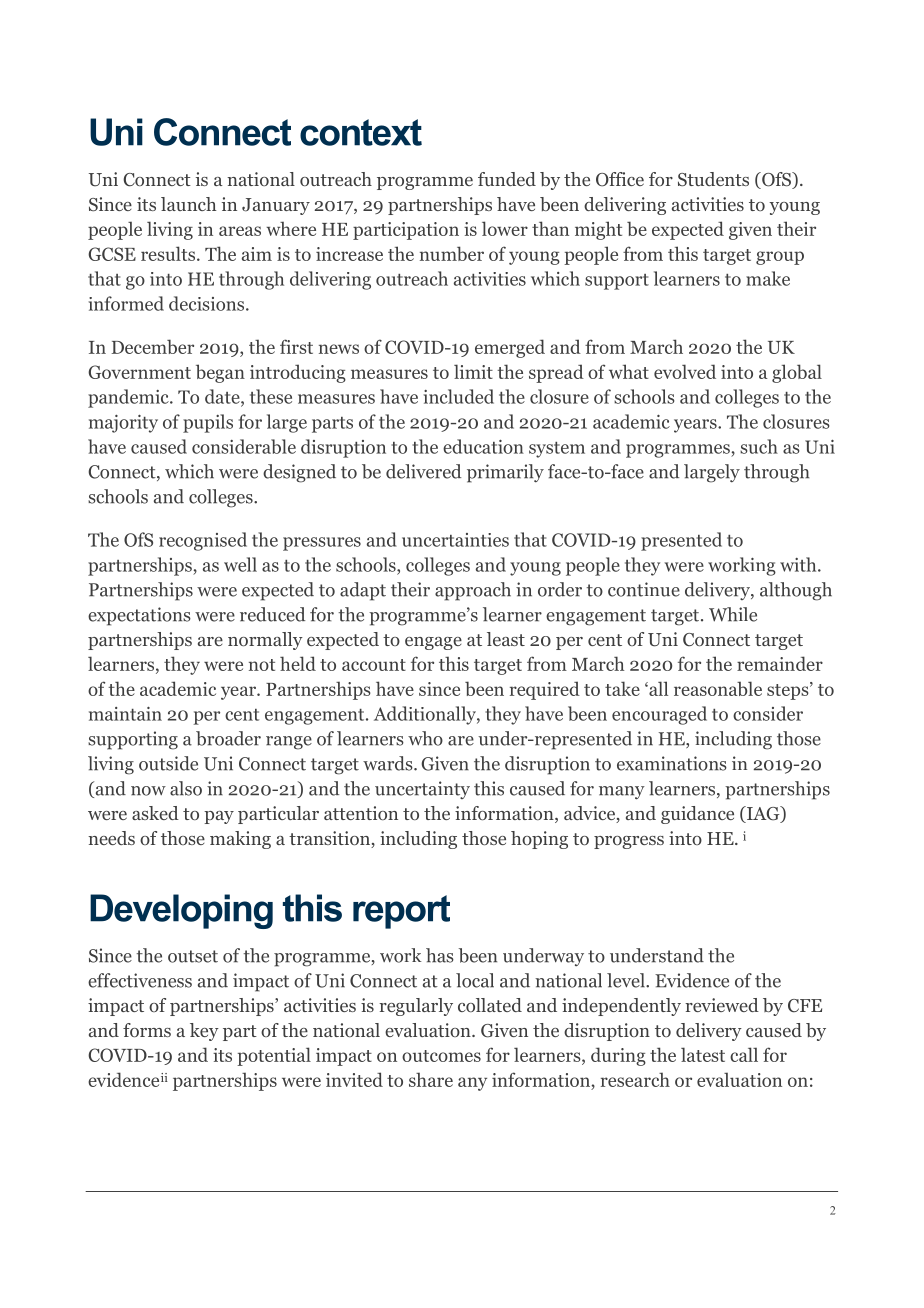 The width and height of the image is (924, 1308). Describe the element at coordinates (507, 179) in the image. I see `funded` at that location.
